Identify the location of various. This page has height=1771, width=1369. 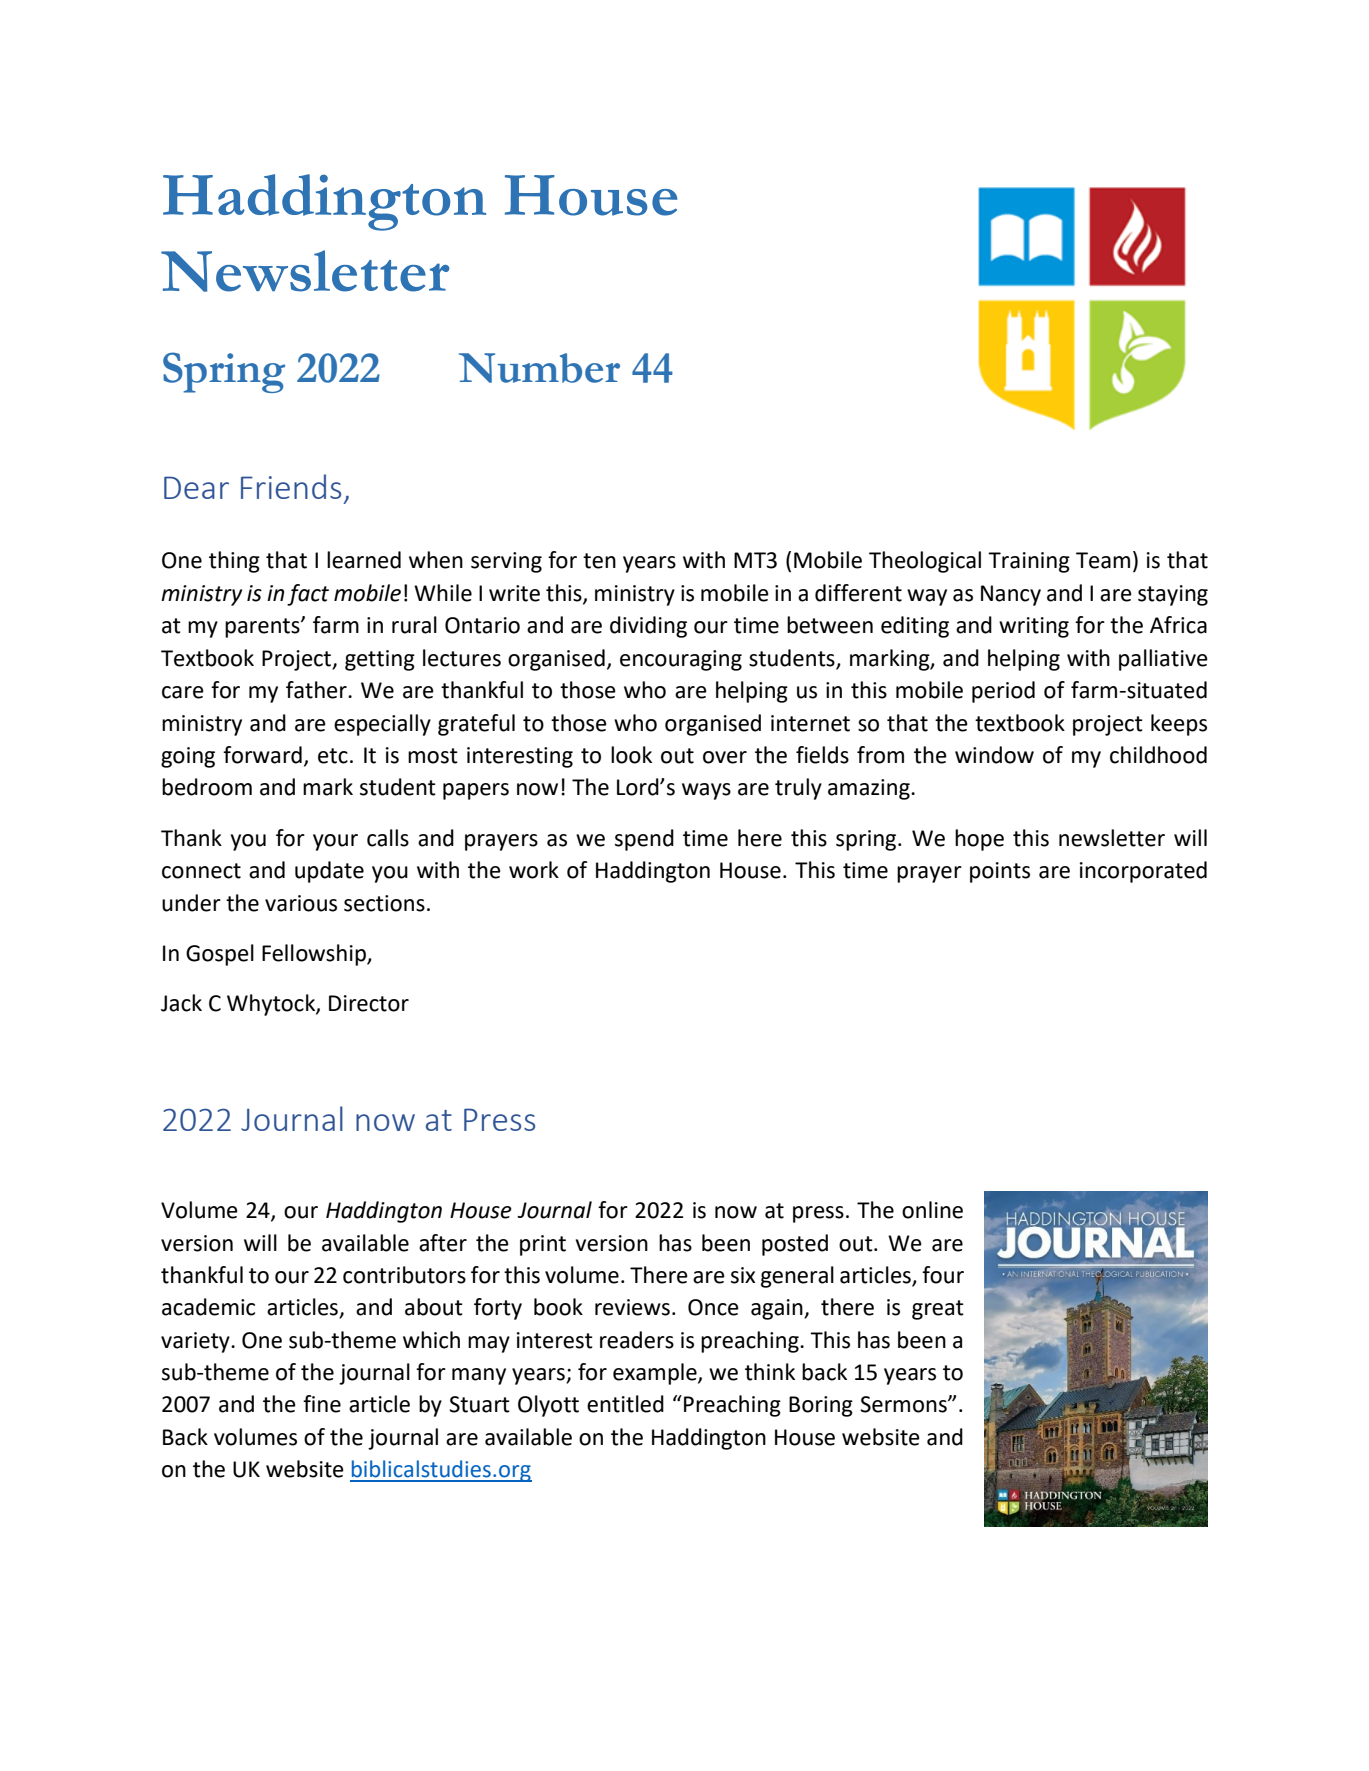
(301, 903).
